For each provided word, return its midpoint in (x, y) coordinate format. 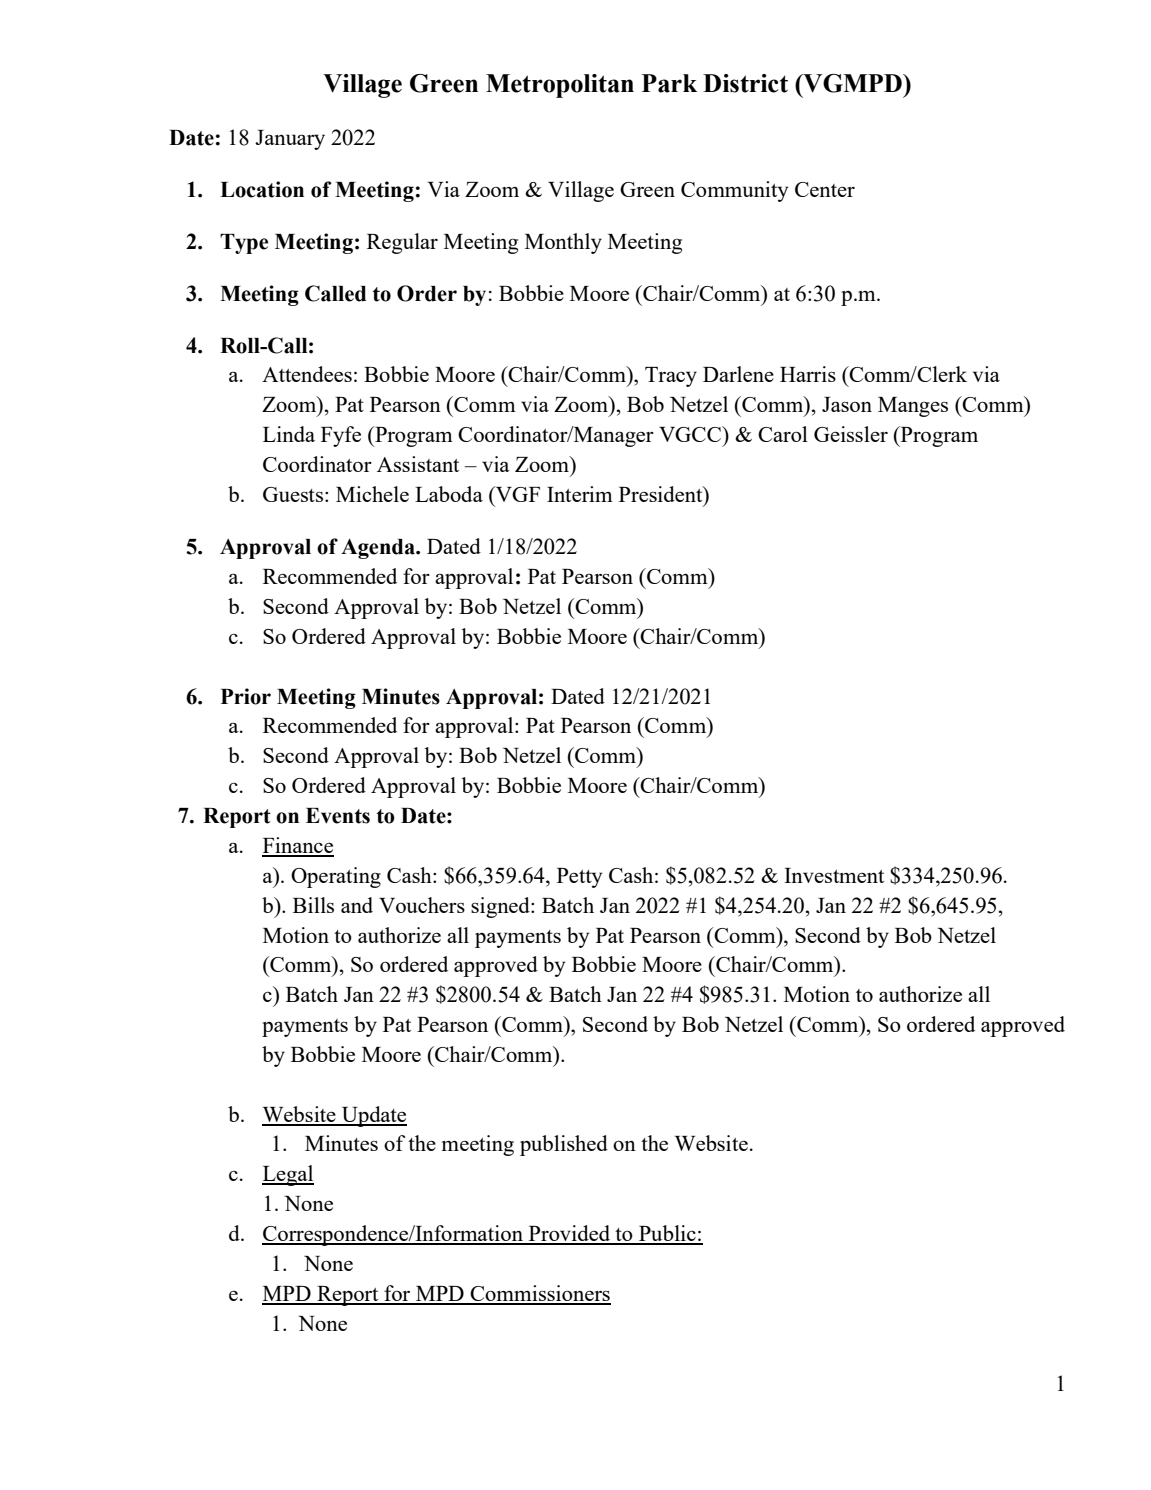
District (745, 83)
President (662, 495)
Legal (288, 1175)
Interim (580, 494)
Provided (569, 1234)
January (290, 140)
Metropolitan (560, 86)
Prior (246, 696)
